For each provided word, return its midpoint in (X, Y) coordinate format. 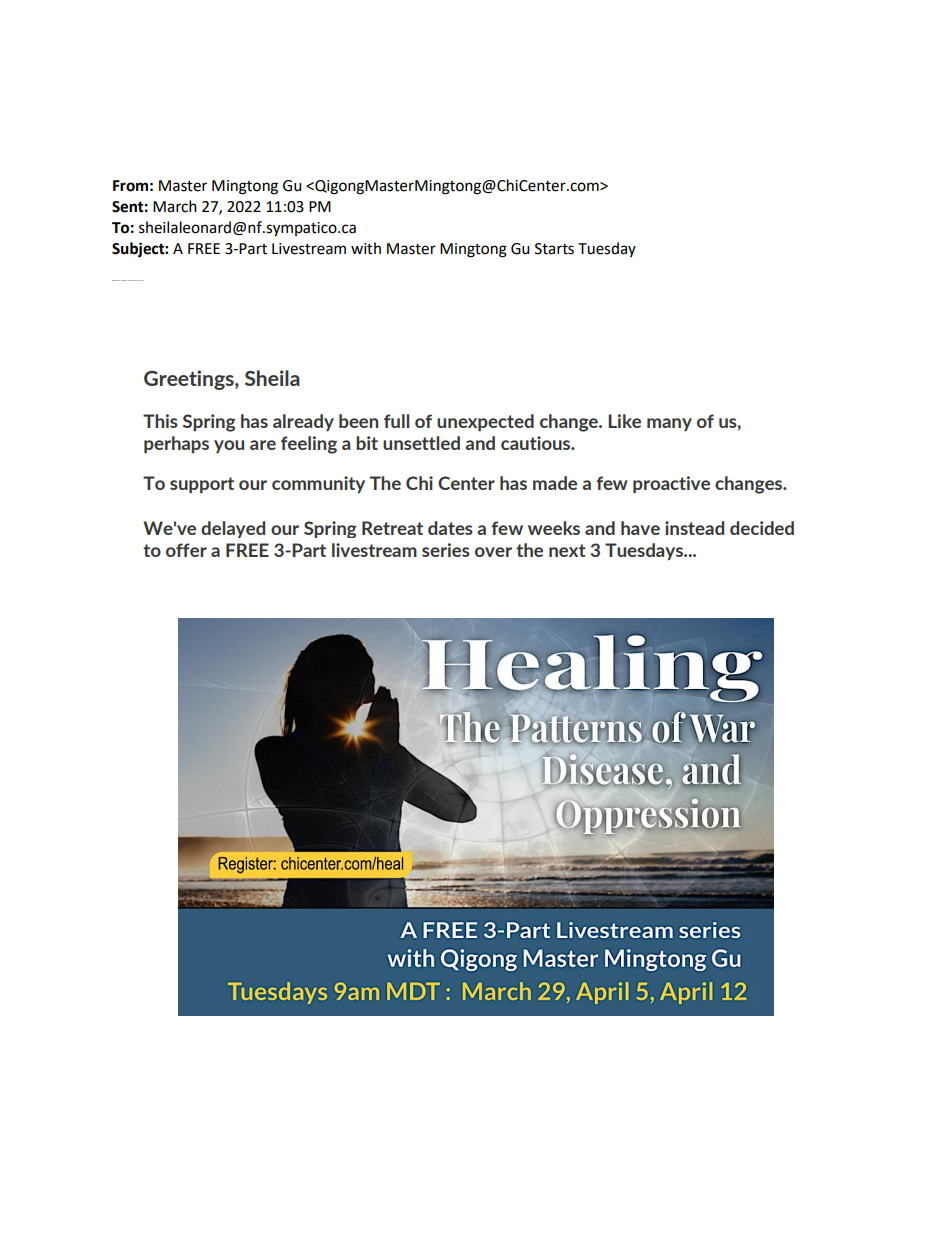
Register (115, 280)
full (396, 421)
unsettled (421, 443)
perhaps (176, 444)
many (669, 424)
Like (624, 421)
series (446, 550)
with (366, 248)
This (160, 421)
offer (186, 550)
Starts (554, 249)
